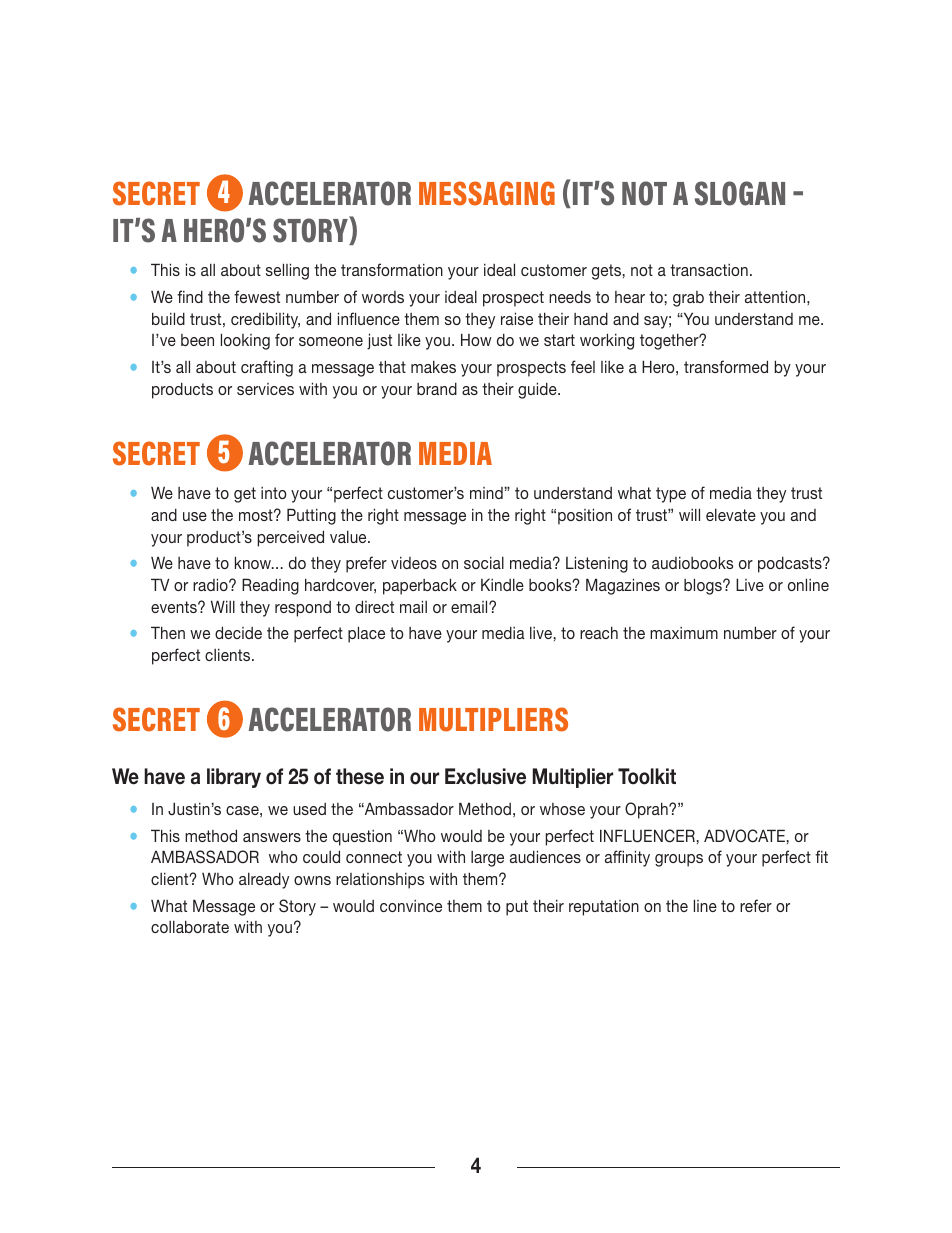 This document has width=952, height=1233. Describe the element at coordinates (740, 193) in the document. I see `SLOGAN` at that location.
